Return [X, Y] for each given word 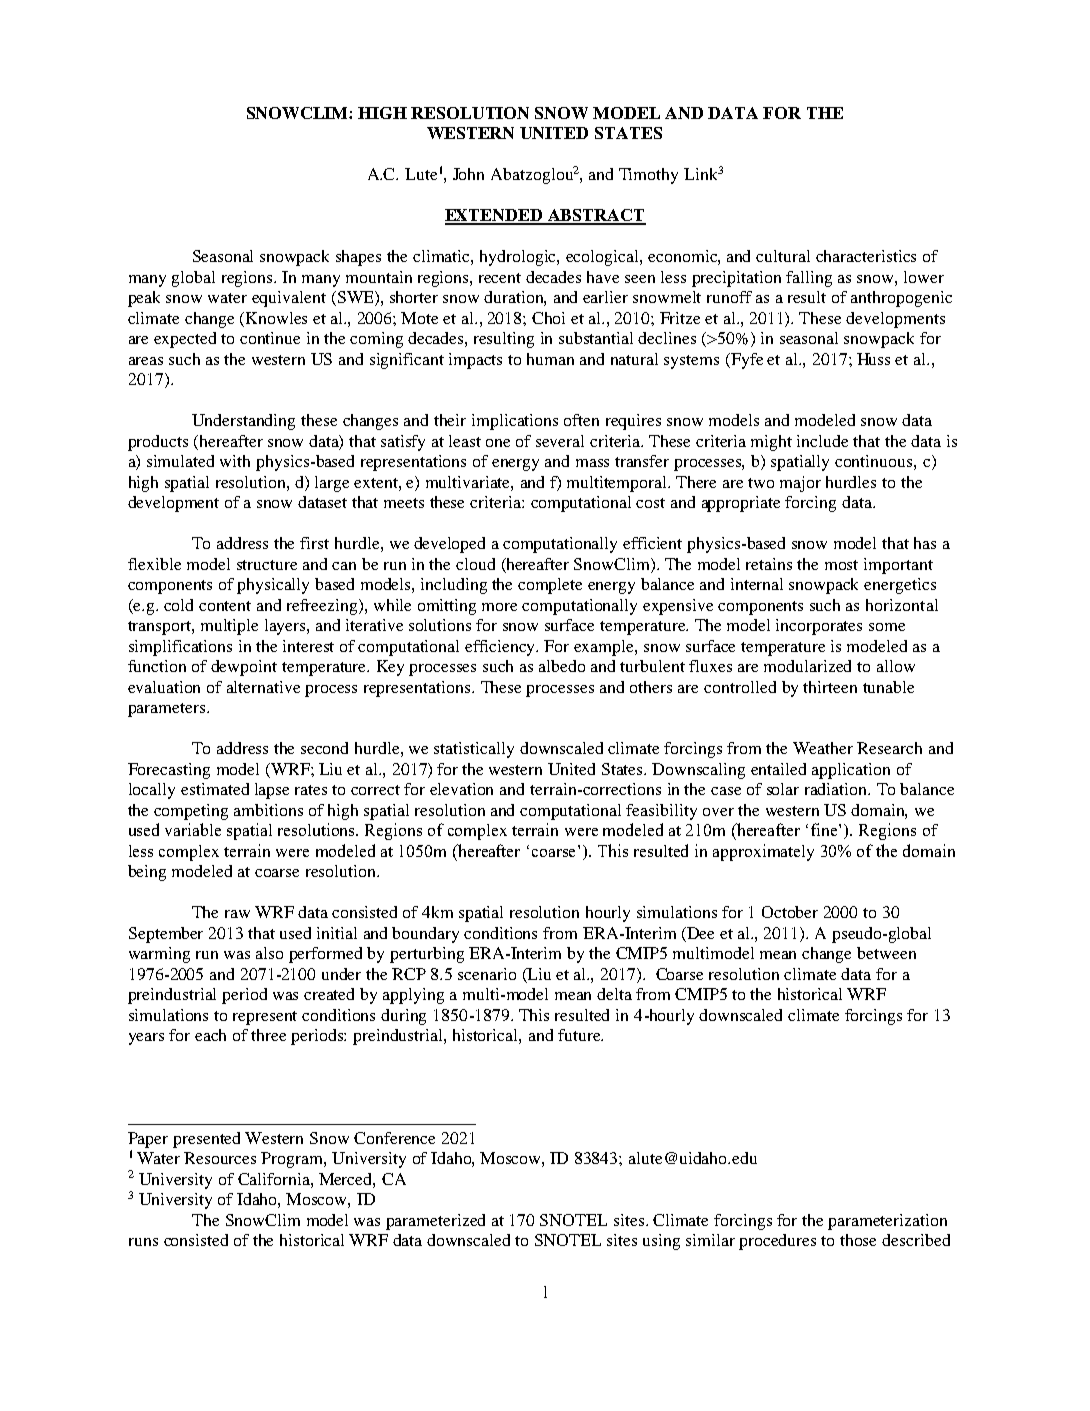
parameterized [435, 1222]
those [858, 1240]
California [275, 1179]
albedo [562, 666]
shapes [358, 258]
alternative [263, 687]
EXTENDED [495, 216]
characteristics [866, 256]
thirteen [830, 687]
